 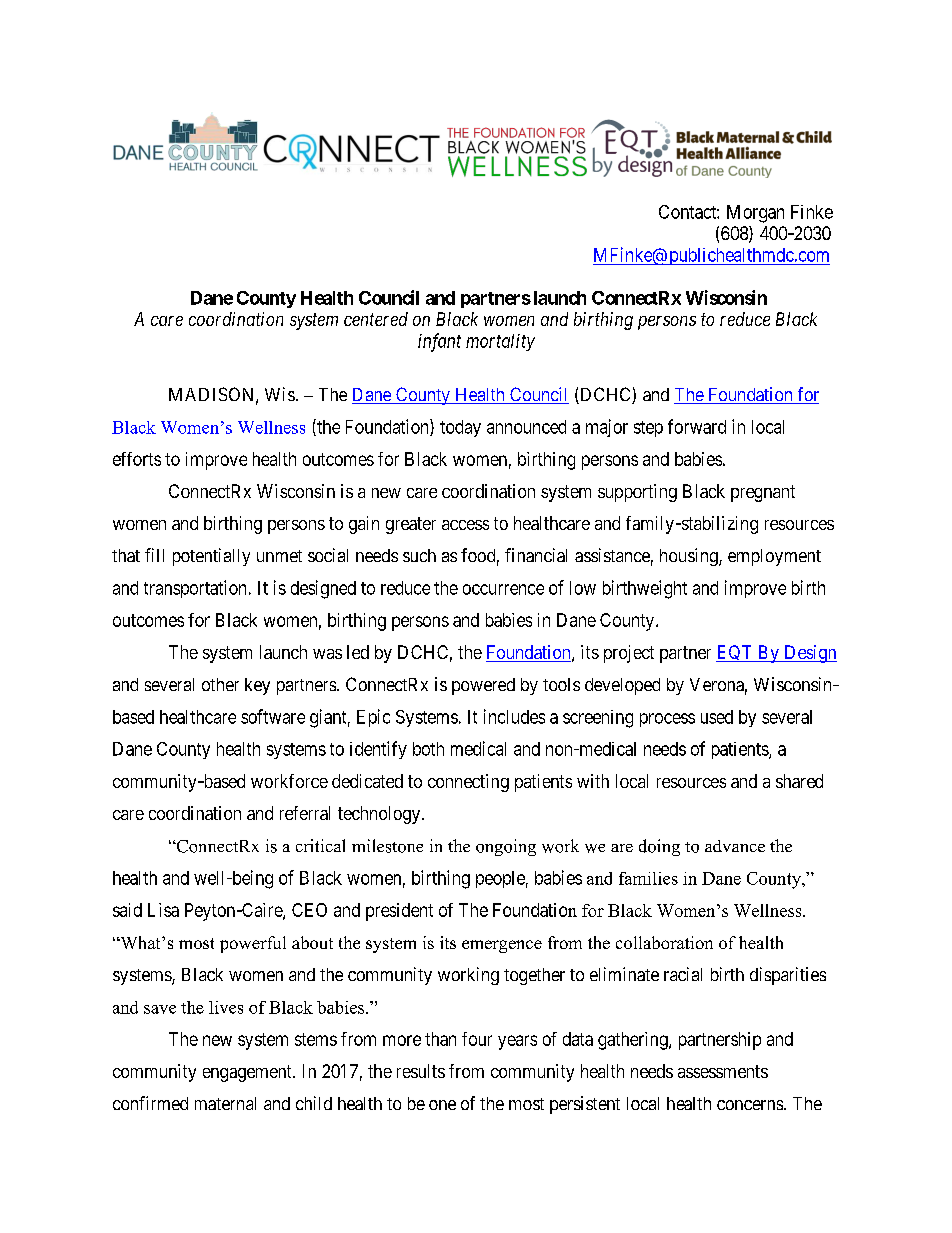 What do you see at coordinates (220, 684) in the screenshot?
I see `other` at bounding box center [220, 684].
